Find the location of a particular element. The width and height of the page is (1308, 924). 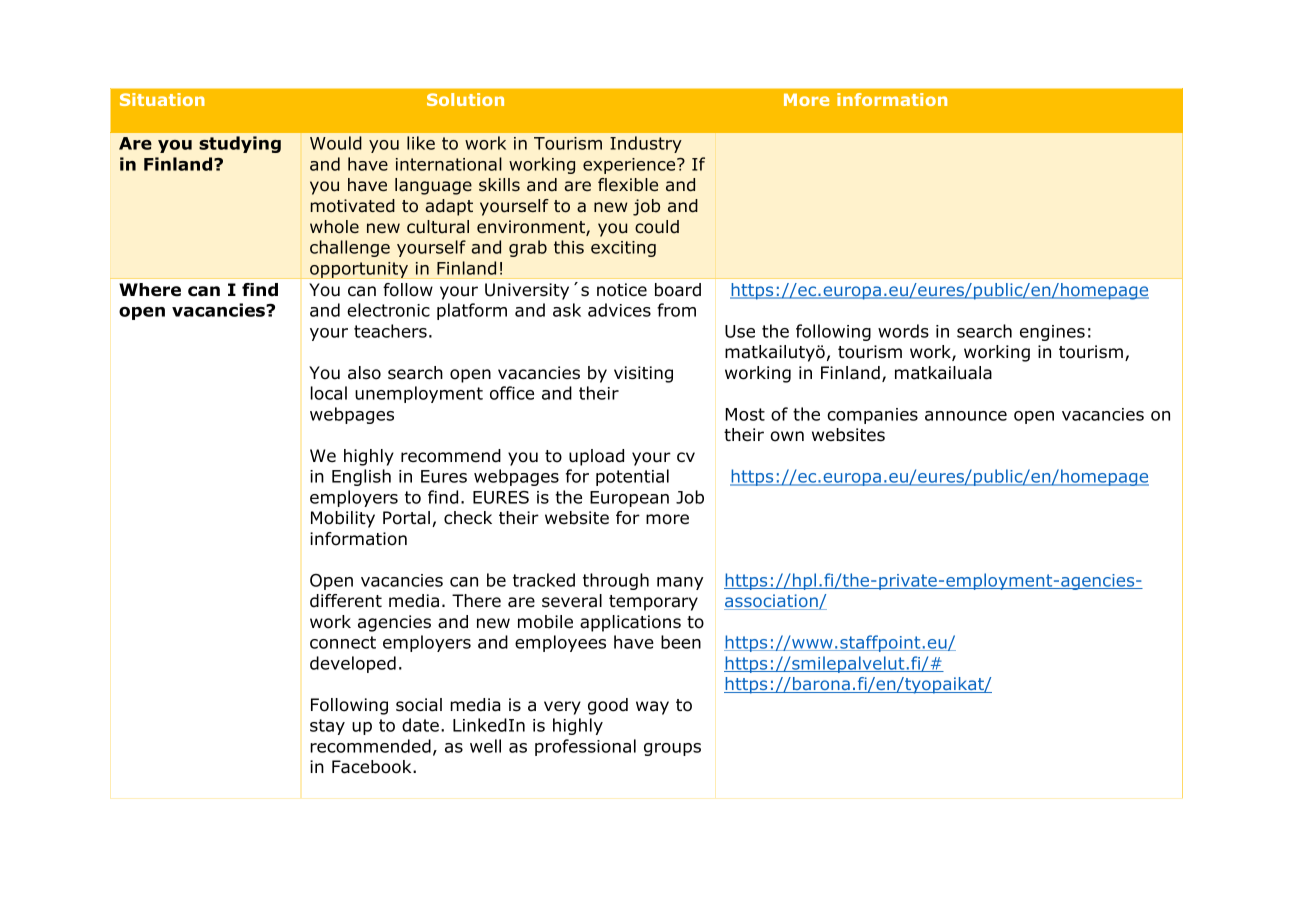

Industry is located at coordinates (646, 144).
